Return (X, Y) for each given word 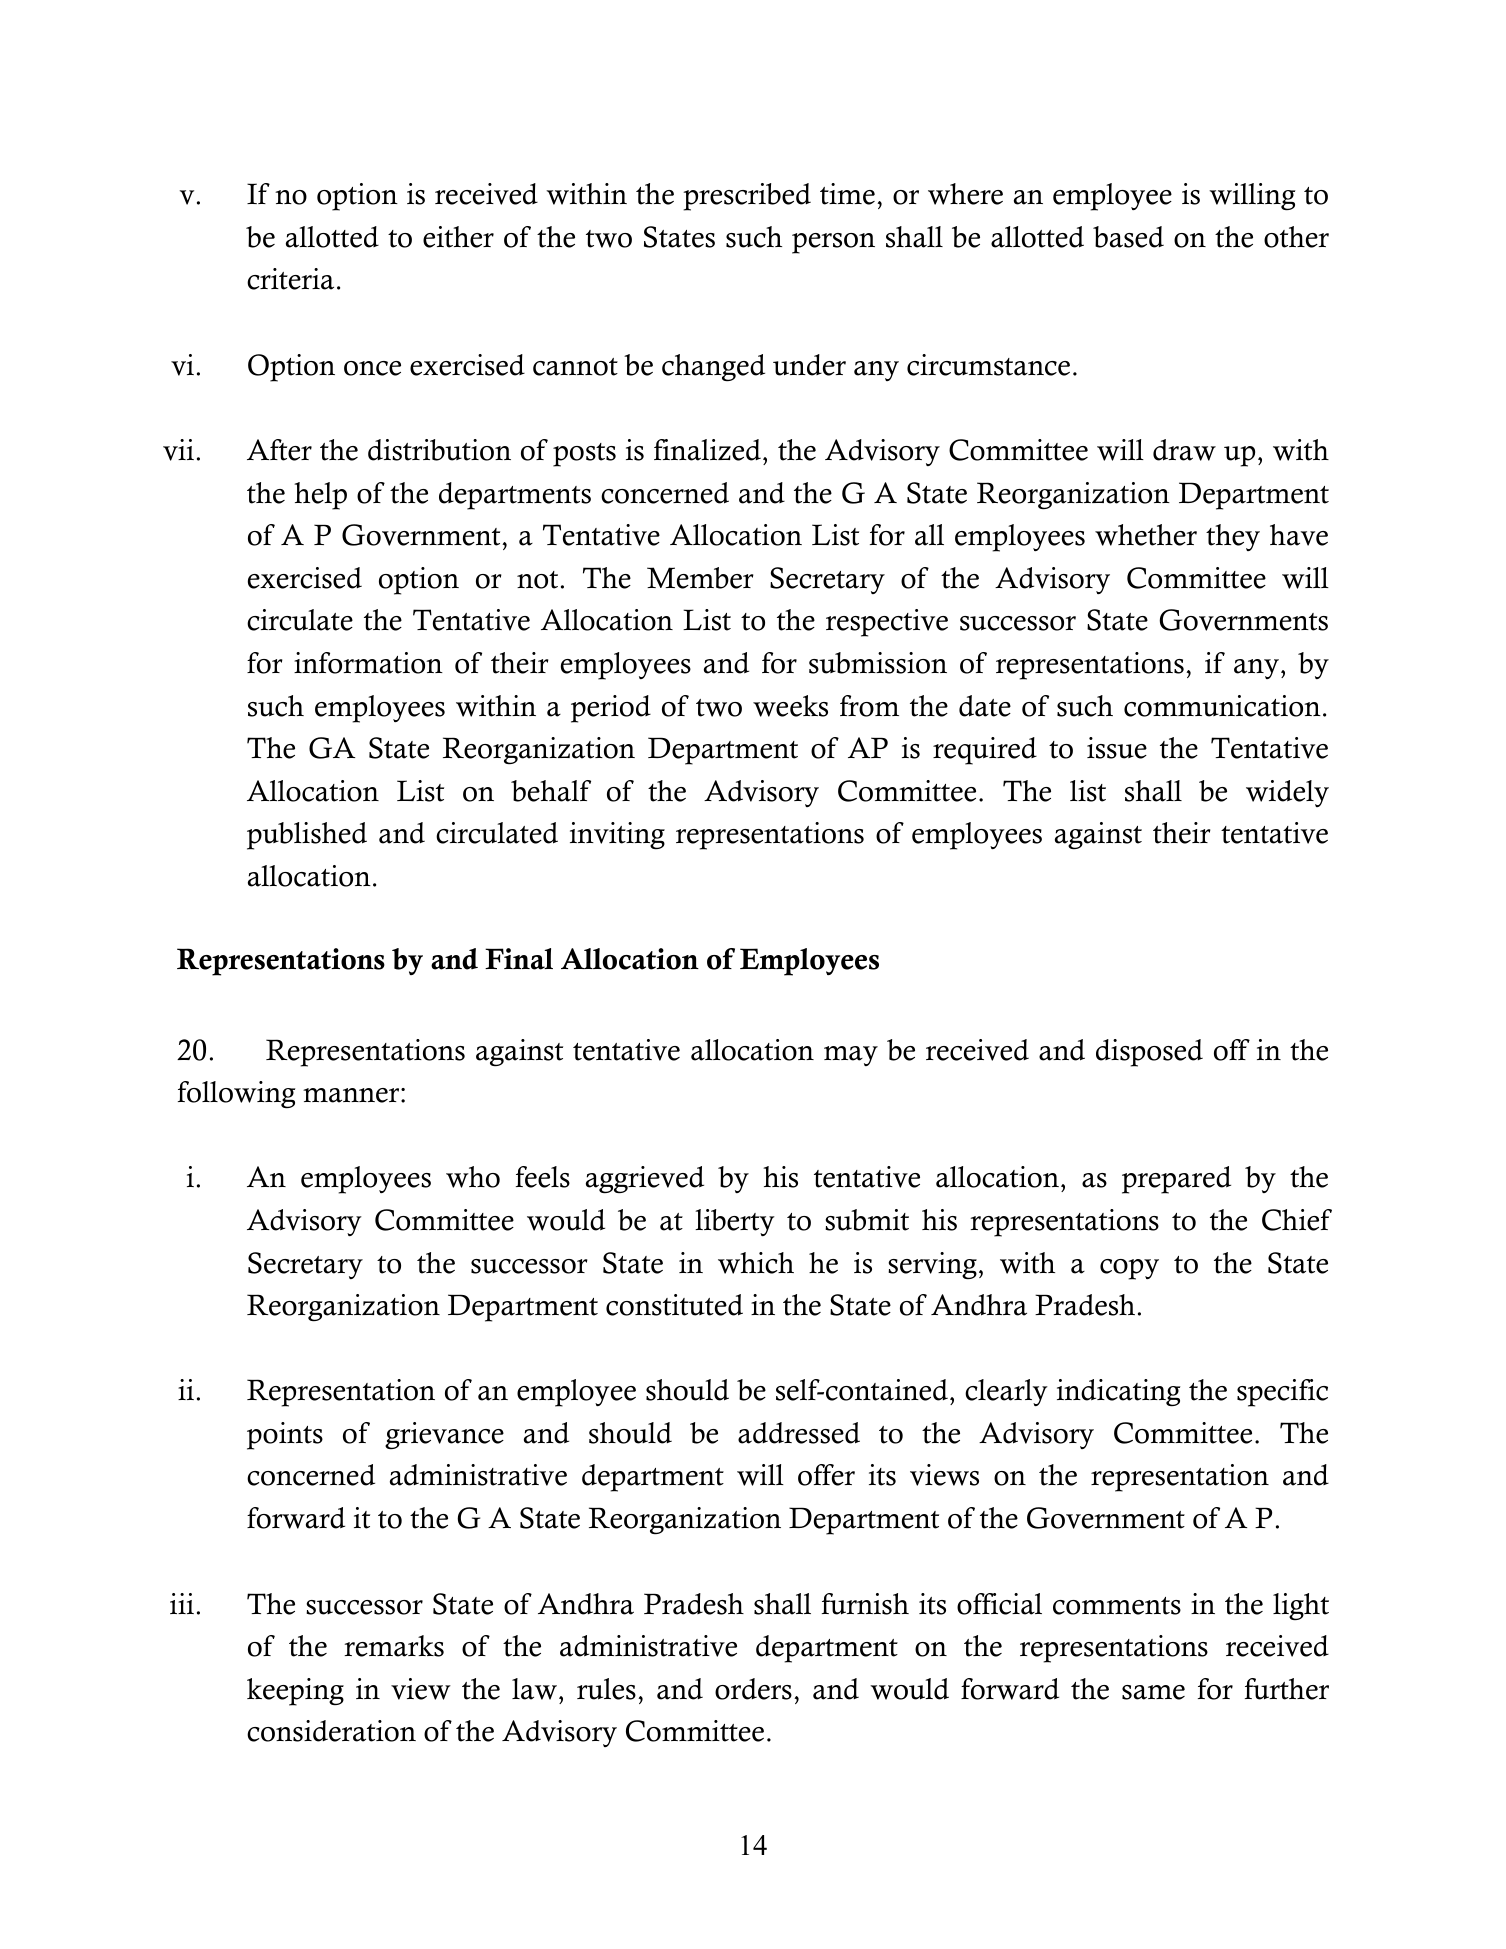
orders (753, 1689)
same (1153, 1692)
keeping (295, 1692)
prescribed (747, 197)
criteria (290, 279)
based (1128, 237)
